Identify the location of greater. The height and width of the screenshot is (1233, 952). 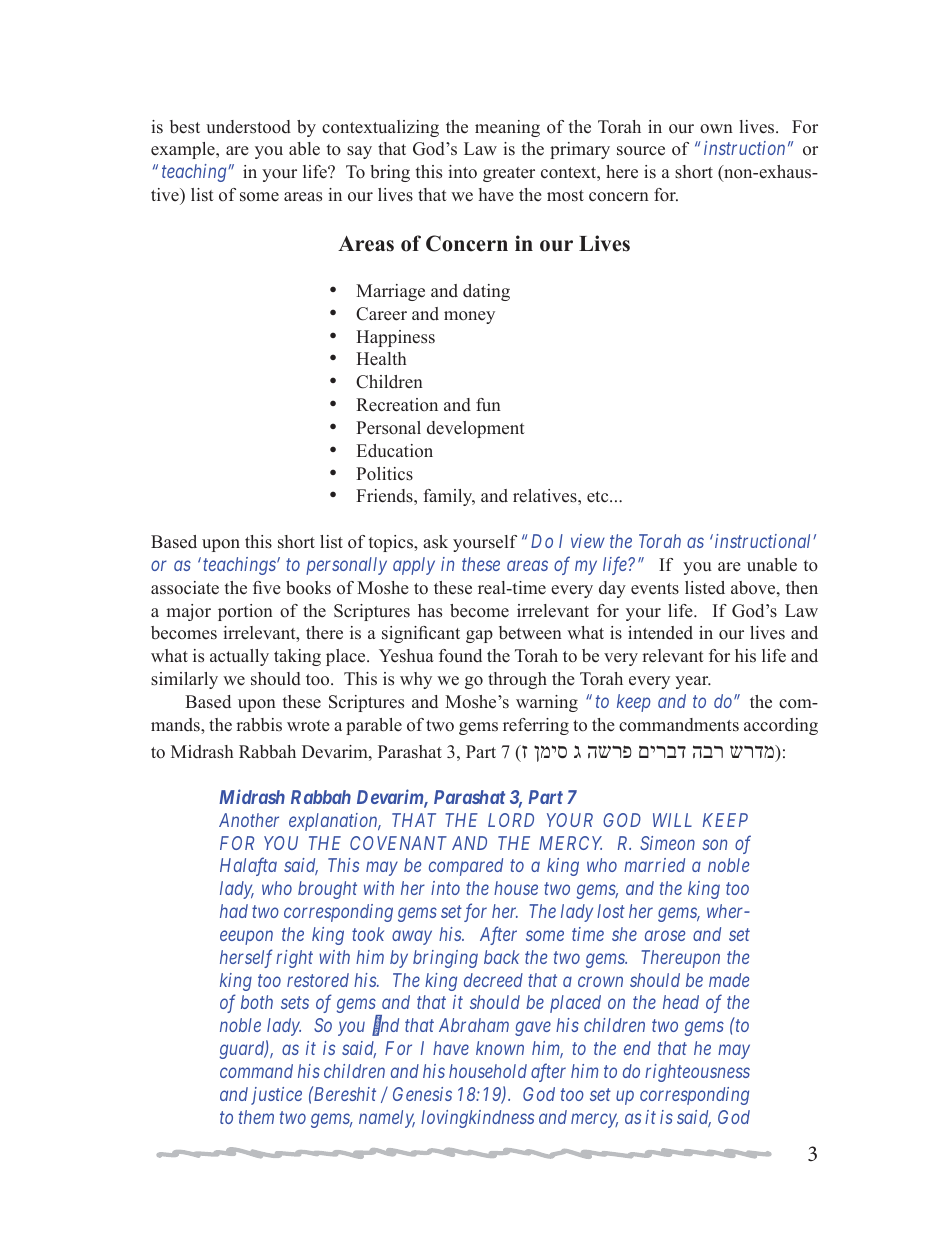
(509, 174).
